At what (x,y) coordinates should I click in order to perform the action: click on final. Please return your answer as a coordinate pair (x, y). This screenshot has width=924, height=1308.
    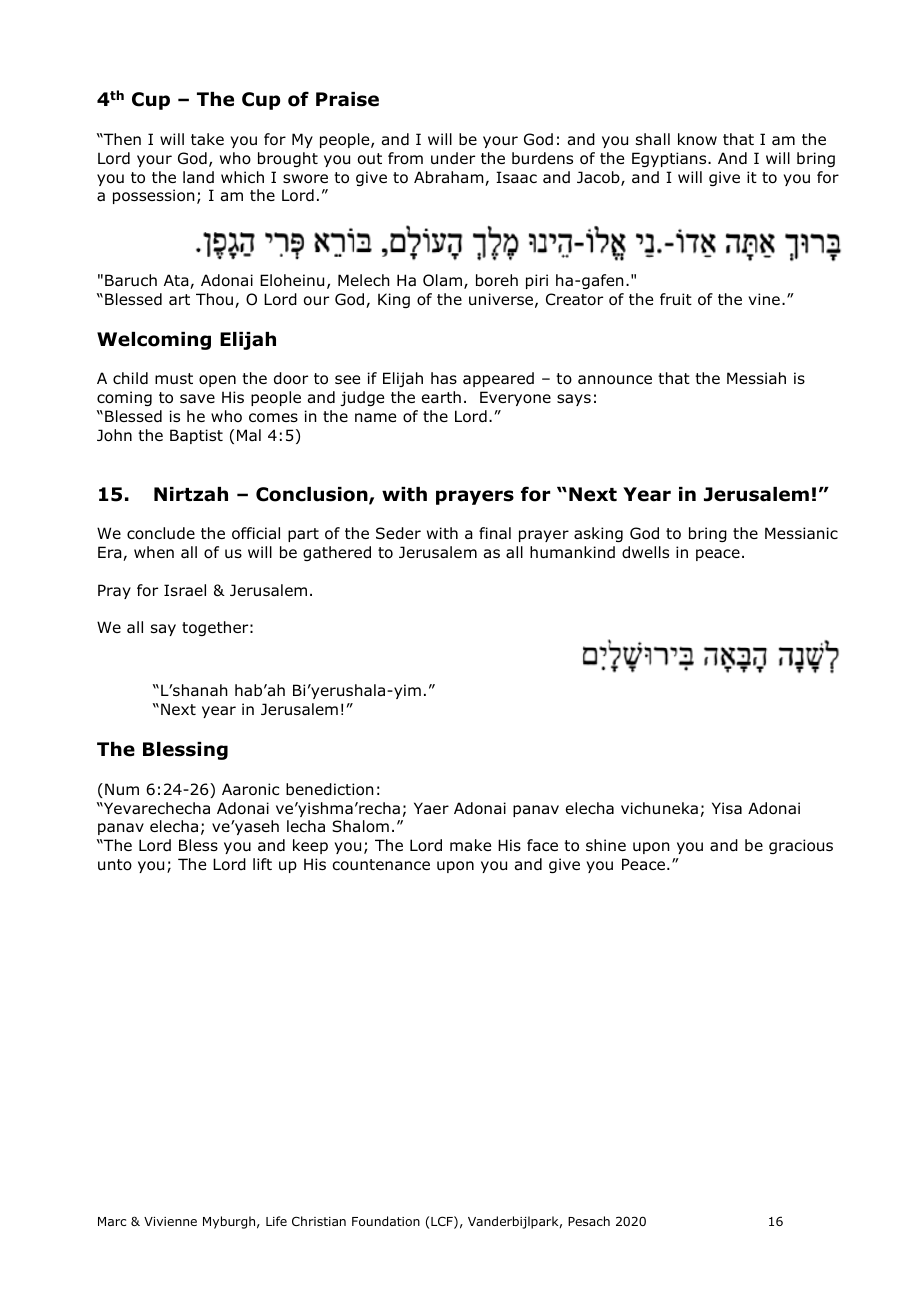
    Looking at the image, I should click on (495, 533).
